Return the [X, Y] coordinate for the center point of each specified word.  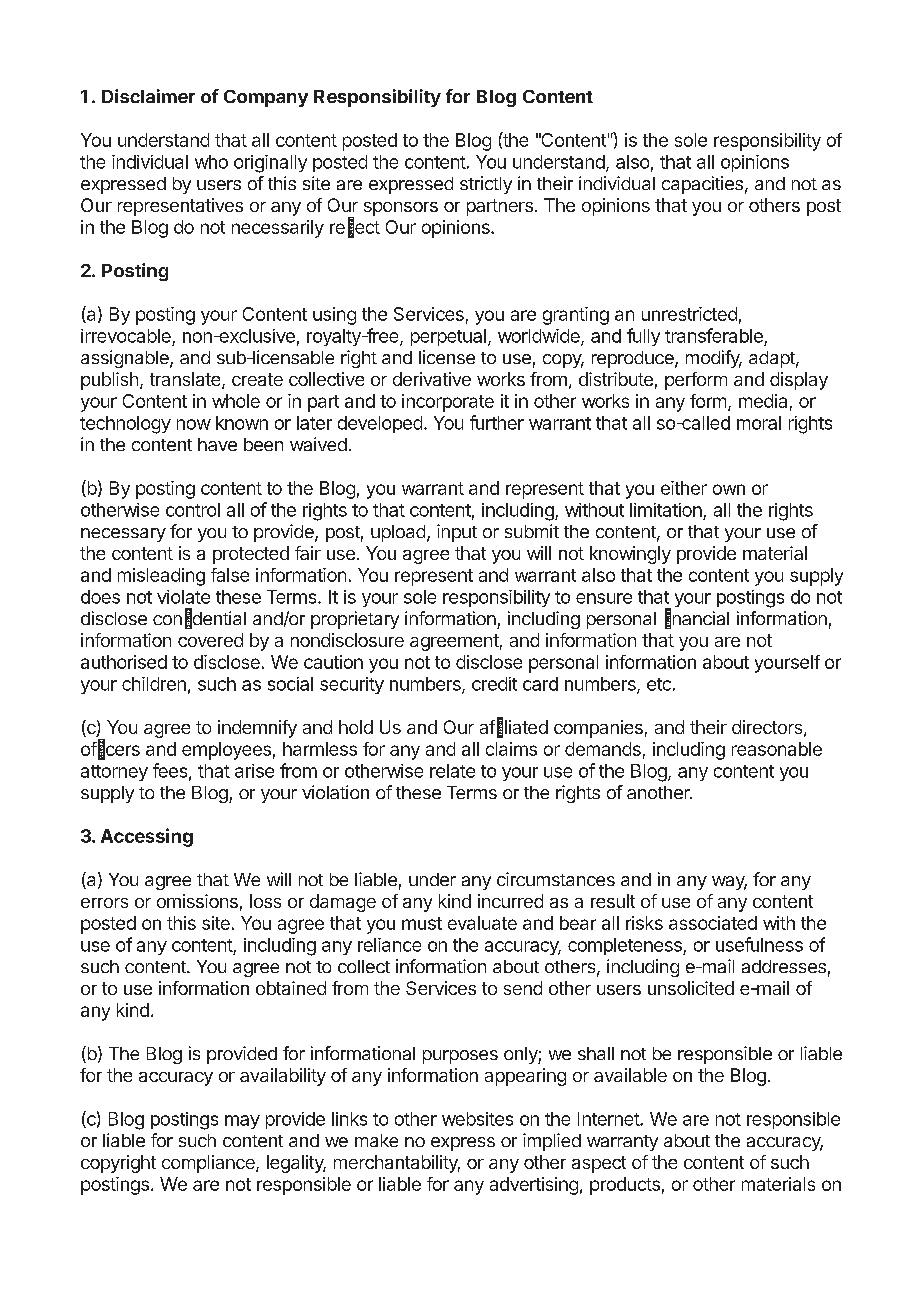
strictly [486, 185]
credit [494, 684]
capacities [702, 185]
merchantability [397, 1164]
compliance [209, 1164]
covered [210, 640]
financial [697, 618]
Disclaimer [148, 96]
